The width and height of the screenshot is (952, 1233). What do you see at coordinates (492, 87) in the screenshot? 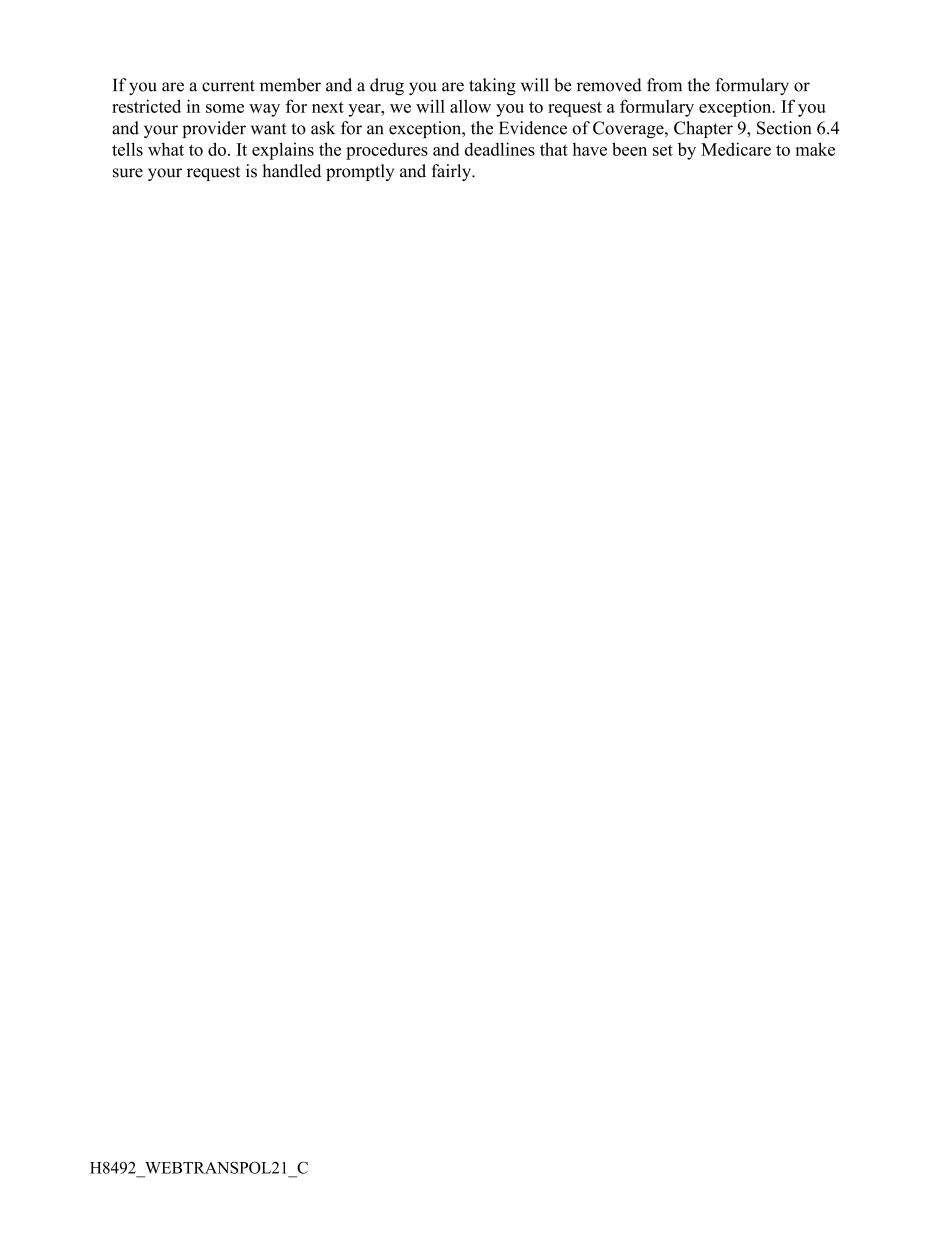
I see `taking` at bounding box center [492, 87].
